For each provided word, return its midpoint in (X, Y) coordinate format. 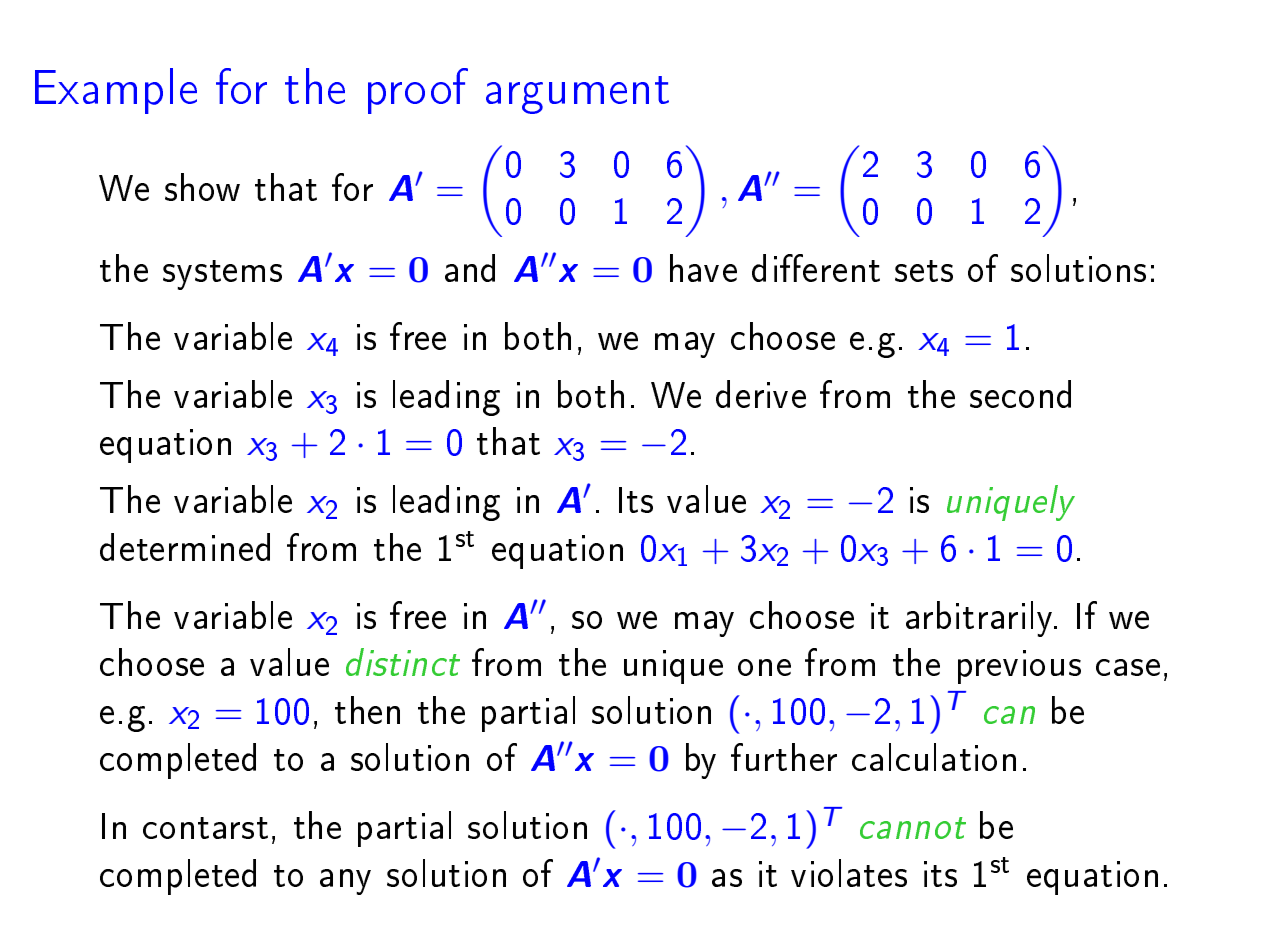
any (345, 882)
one (764, 667)
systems (222, 275)
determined (185, 547)
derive (761, 394)
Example (116, 91)
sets (924, 271)
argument (577, 95)
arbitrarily (981, 619)
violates (849, 873)
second (1020, 394)
